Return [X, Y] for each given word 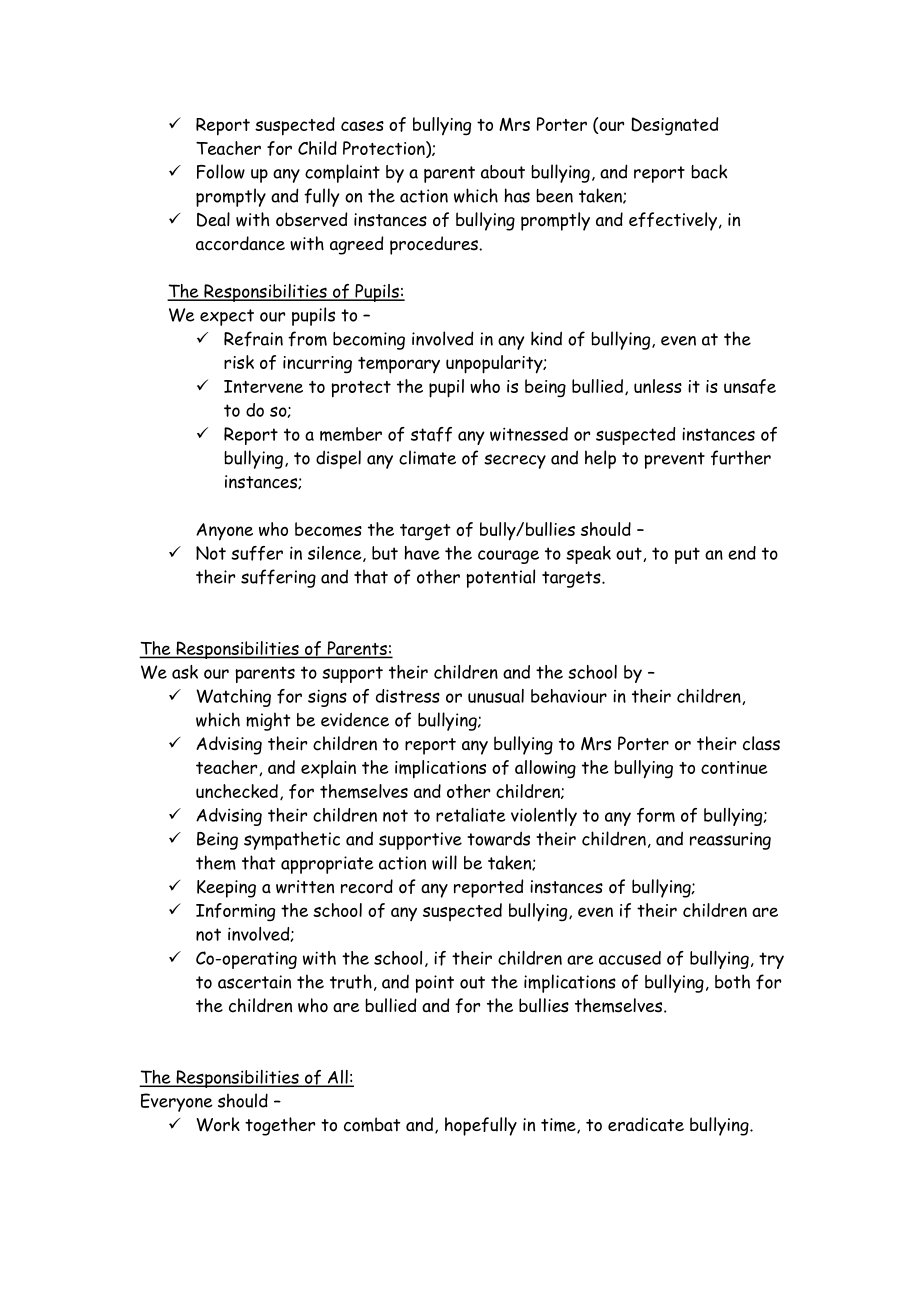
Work [218, 1124]
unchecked [237, 791]
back [709, 171]
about [503, 172]
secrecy [515, 461]
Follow [221, 171]
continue [734, 767]
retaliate [471, 815]
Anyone [224, 531]
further [741, 458]
